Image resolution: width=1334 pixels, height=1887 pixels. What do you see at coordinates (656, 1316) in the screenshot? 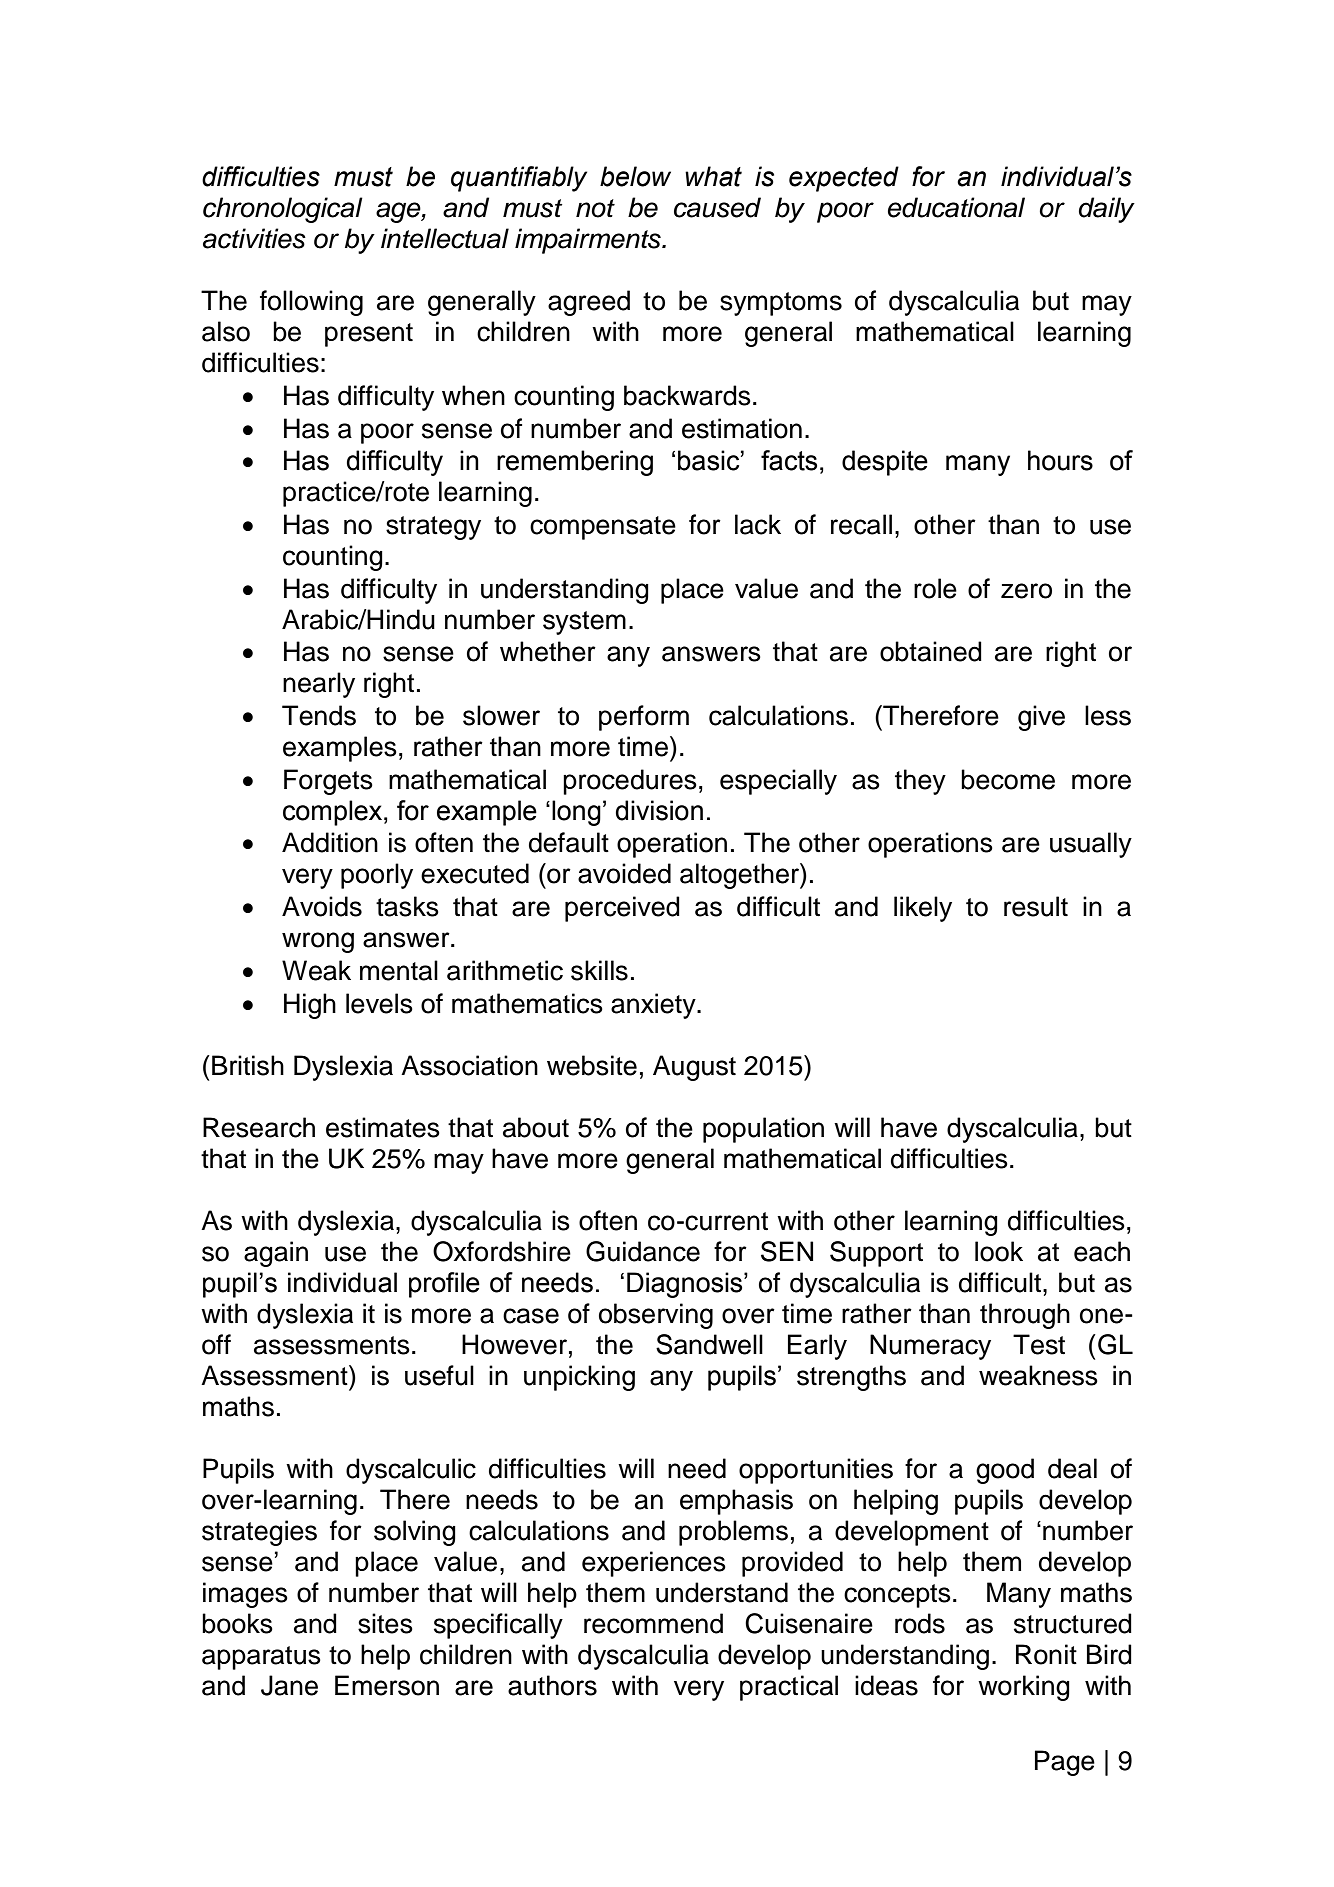
I see `observing` at bounding box center [656, 1316].
